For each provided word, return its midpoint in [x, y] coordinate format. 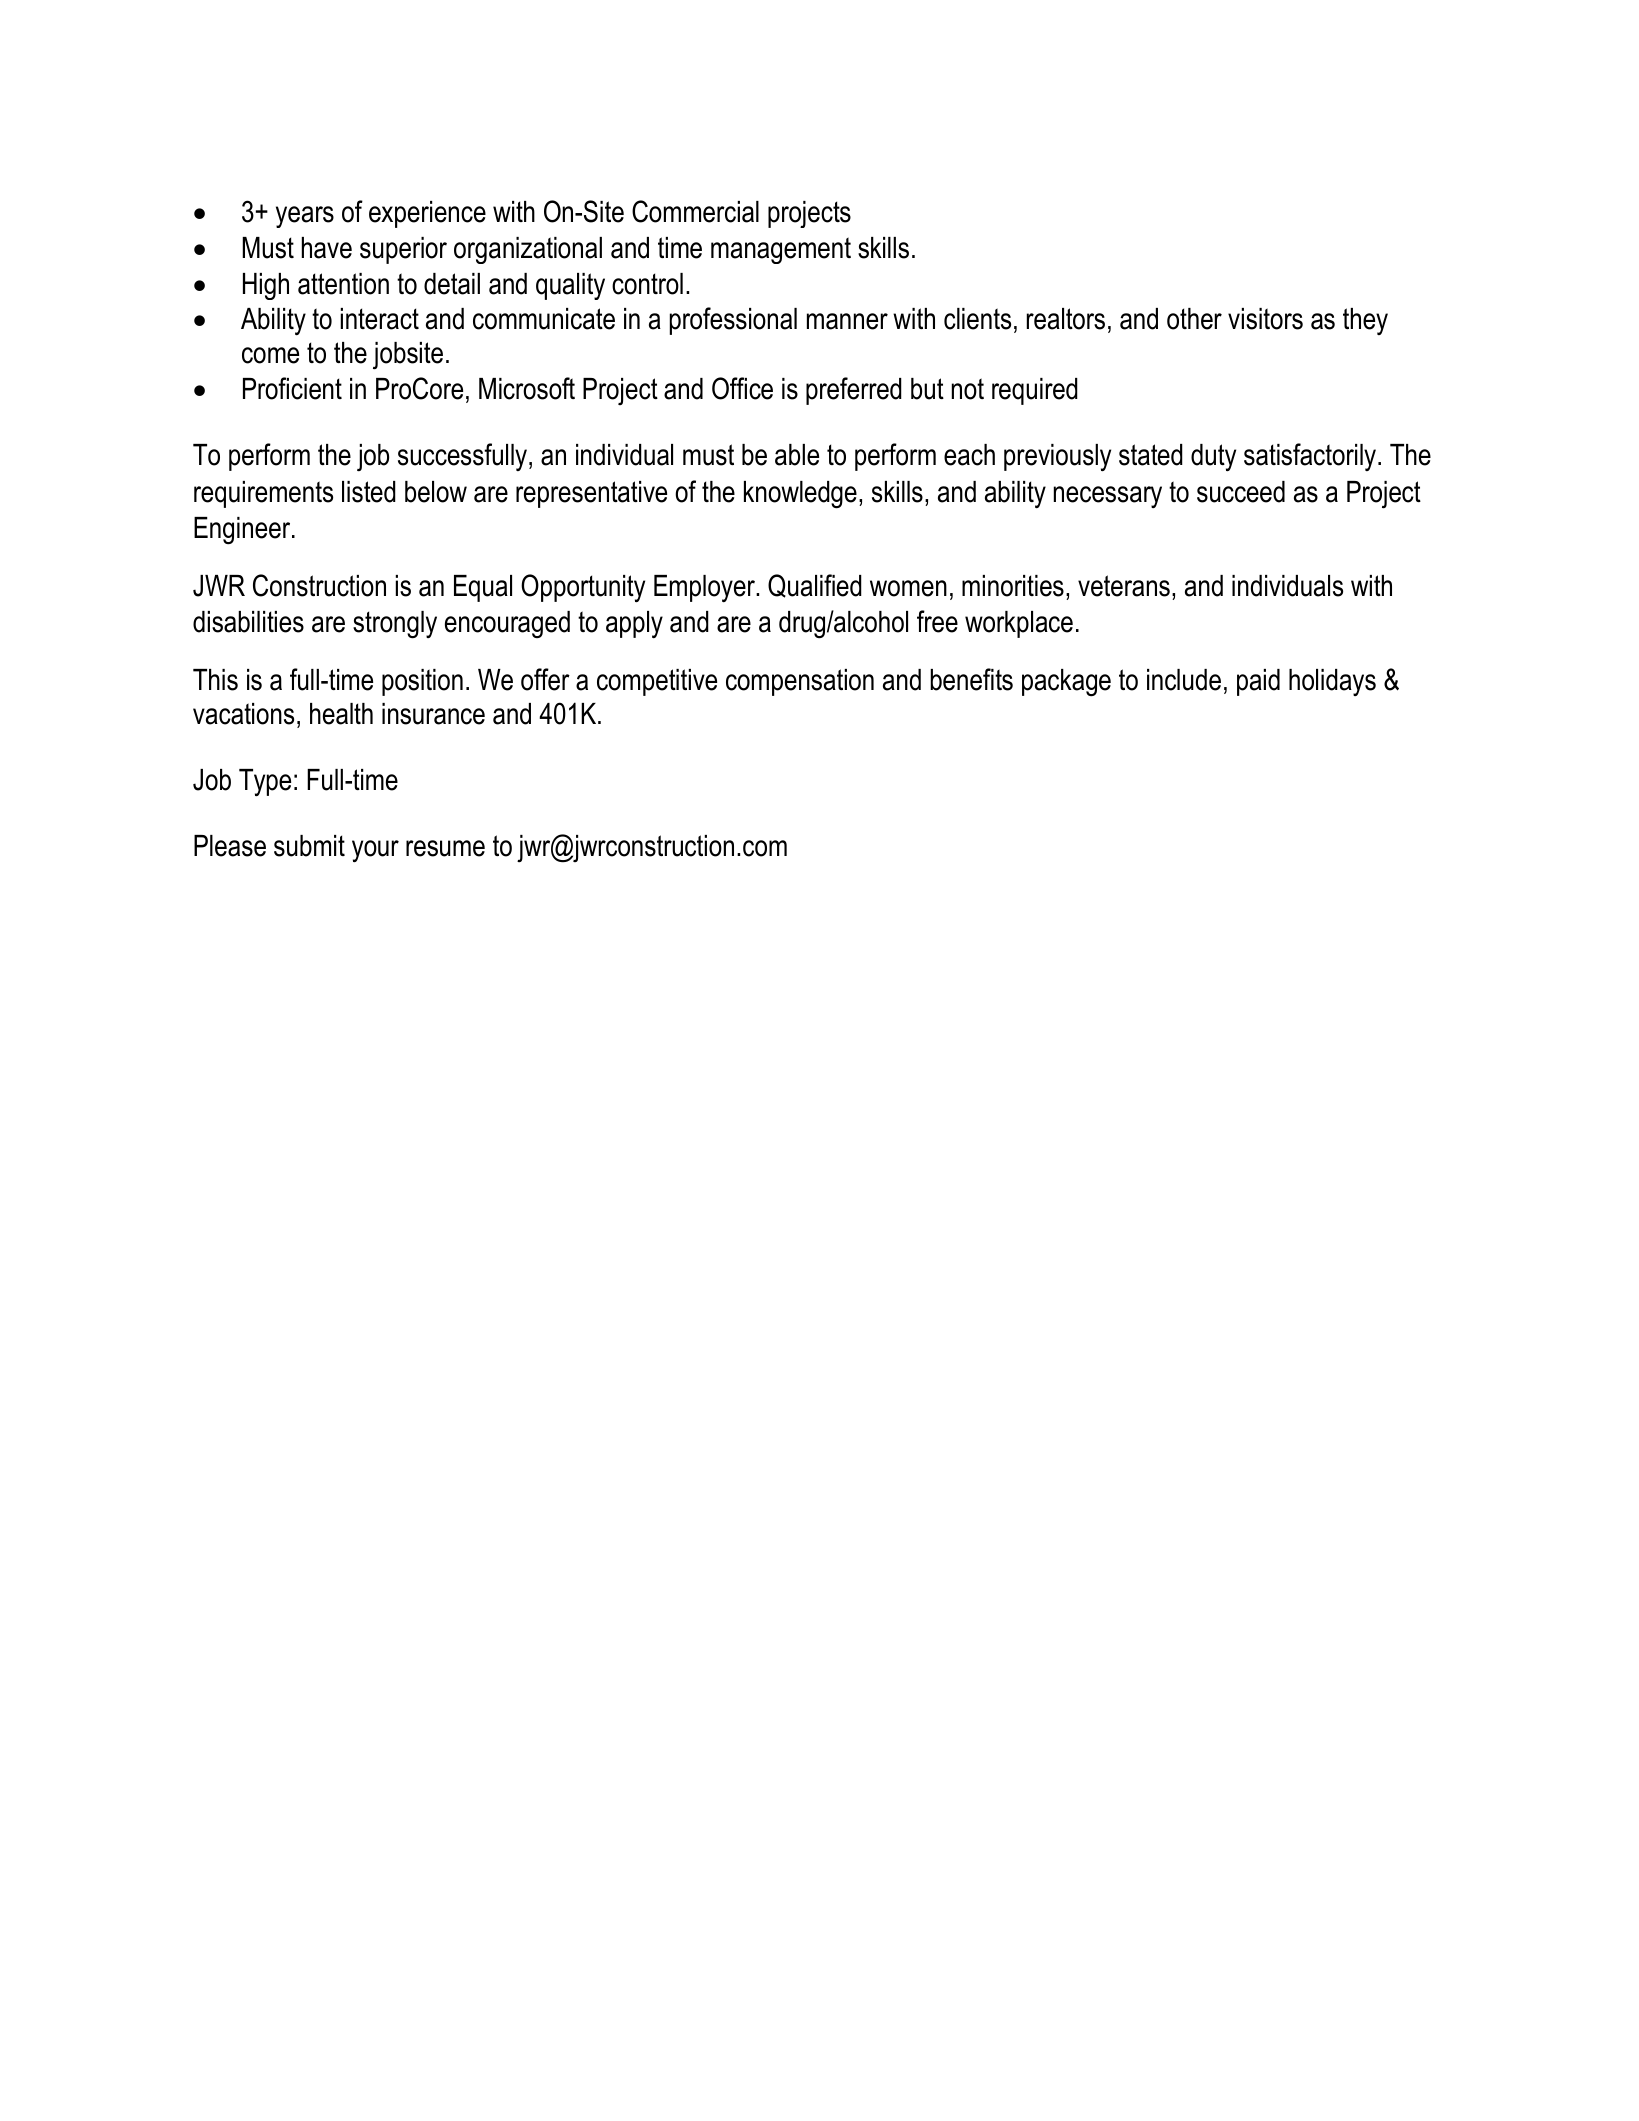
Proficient [292, 388]
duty [1213, 457]
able [797, 455]
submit [309, 846]
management [781, 250]
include [1184, 680]
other [1194, 319]
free [937, 621]
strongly [395, 625]
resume [445, 848]
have [327, 248]
